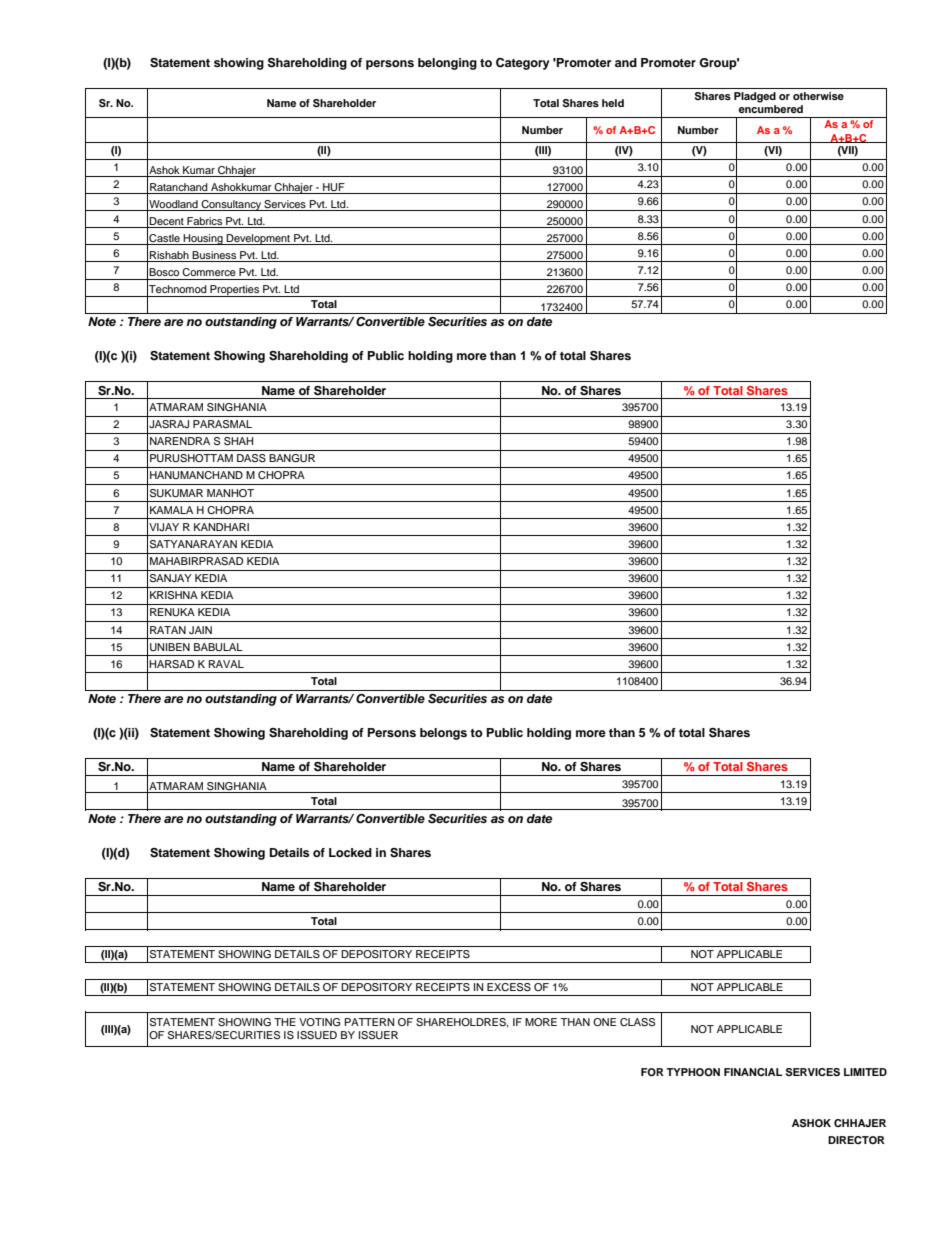 The image size is (952, 1233). Describe the element at coordinates (771, 109) in the screenshot. I see `encumbered` at that location.
